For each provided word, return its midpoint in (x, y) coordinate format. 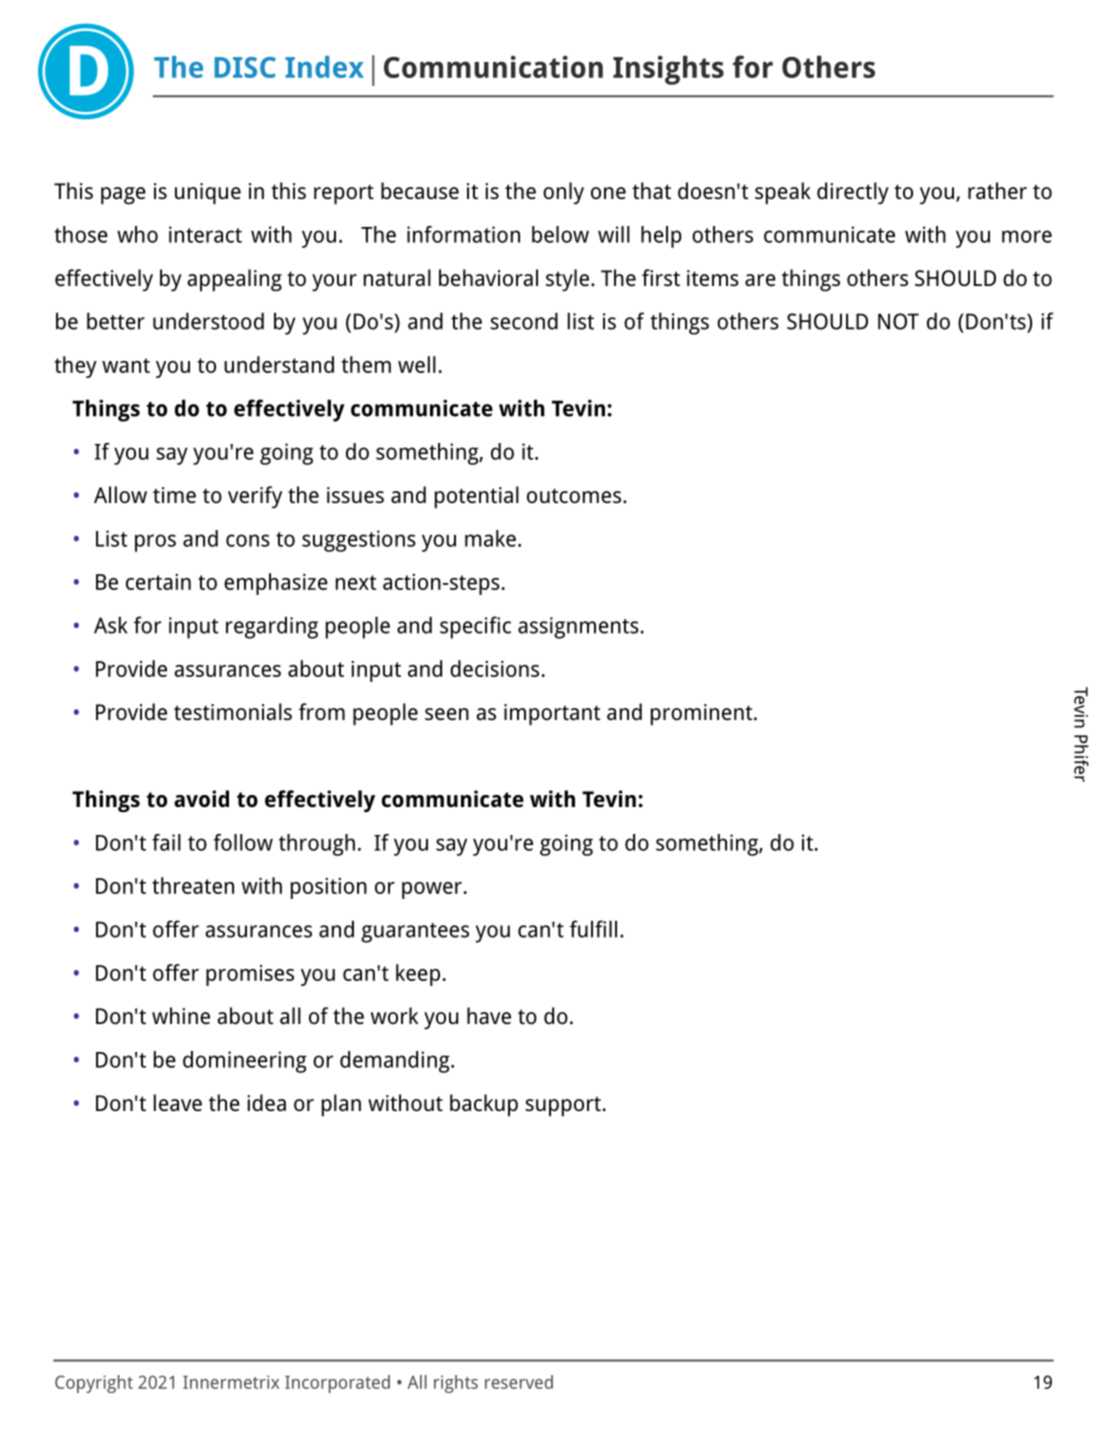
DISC (245, 67)
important (552, 715)
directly (853, 193)
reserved (519, 1382)
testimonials (233, 712)
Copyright (94, 1384)
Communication (493, 67)
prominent (703, 715)
